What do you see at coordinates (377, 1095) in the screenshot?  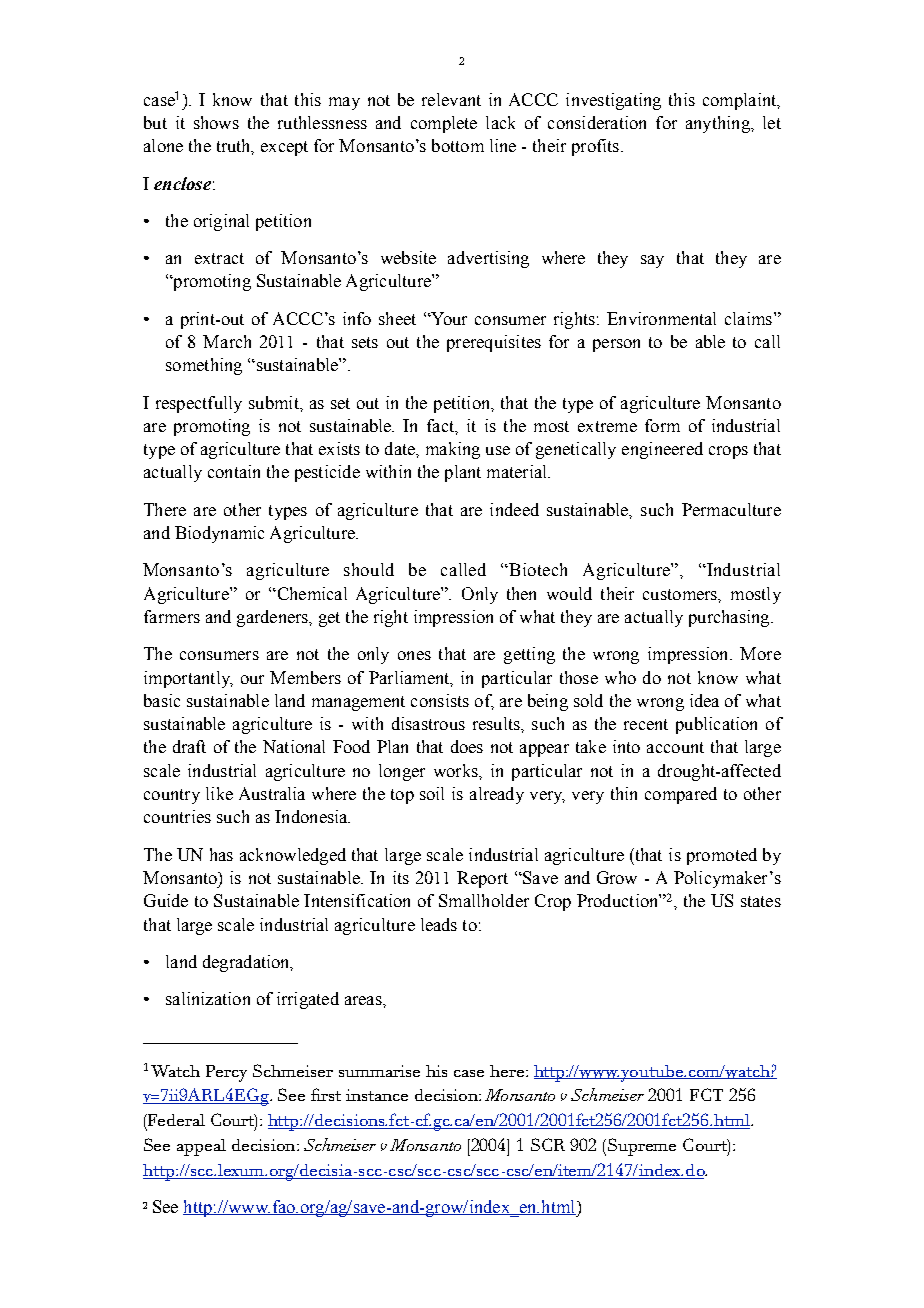 I see `instance` at bounding box center [377, 1095].
